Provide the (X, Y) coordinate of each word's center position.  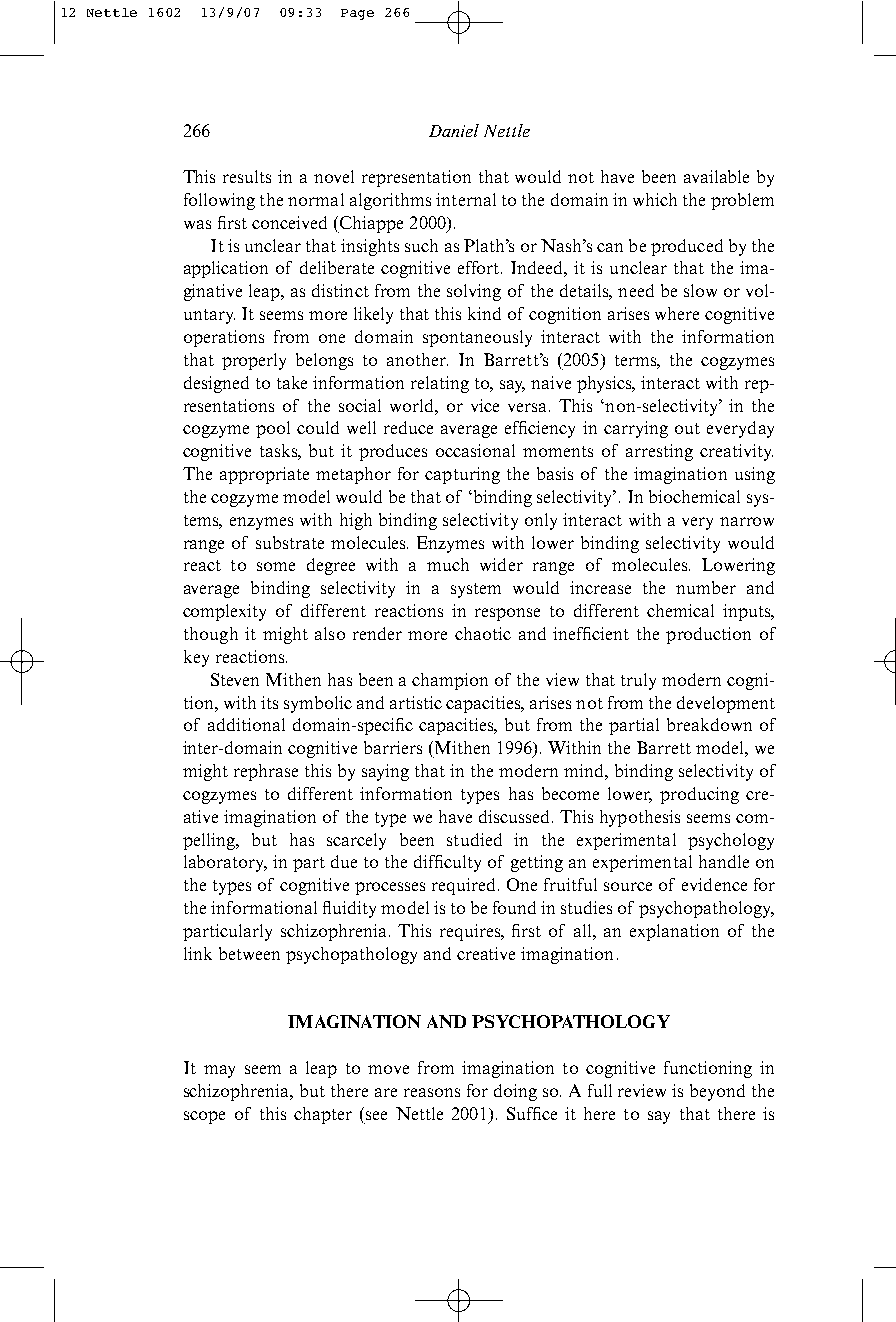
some (276, 566)
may (219, 1071)
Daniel (454, 130)
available (716, 176)
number (706, 587)
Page (357, 14)
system (476, 590)
